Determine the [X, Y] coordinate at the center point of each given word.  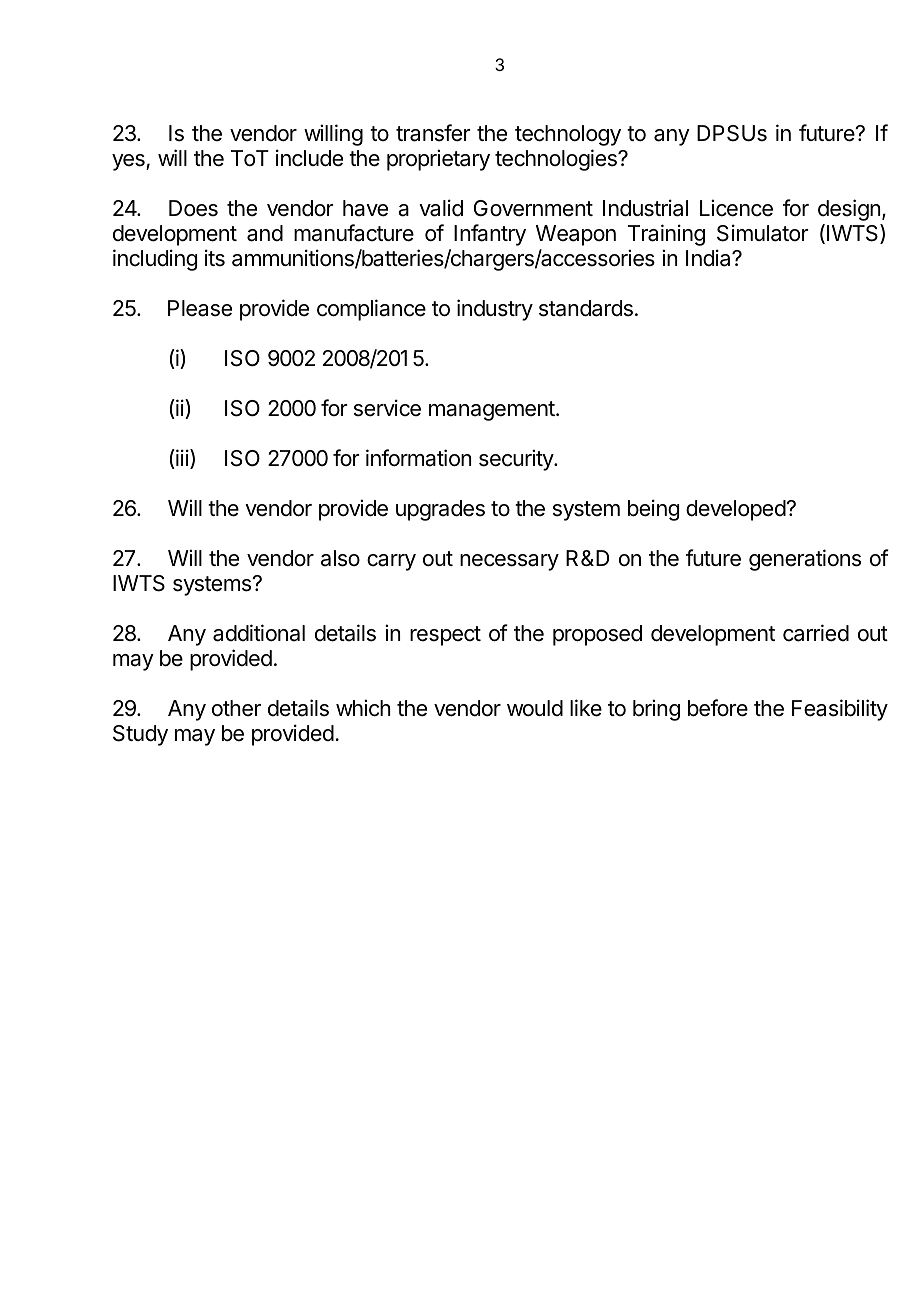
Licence [736, 208]
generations [805, 560]
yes [129, 162]
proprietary [438, 160]
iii [181, 459]
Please [200, 308]
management [492, 411]
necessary [509, 562]
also [340, 558]
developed [736, 510]
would [535, 708]
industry [495, 310]
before [718, 708]
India [709, 258]
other [236, 708]
